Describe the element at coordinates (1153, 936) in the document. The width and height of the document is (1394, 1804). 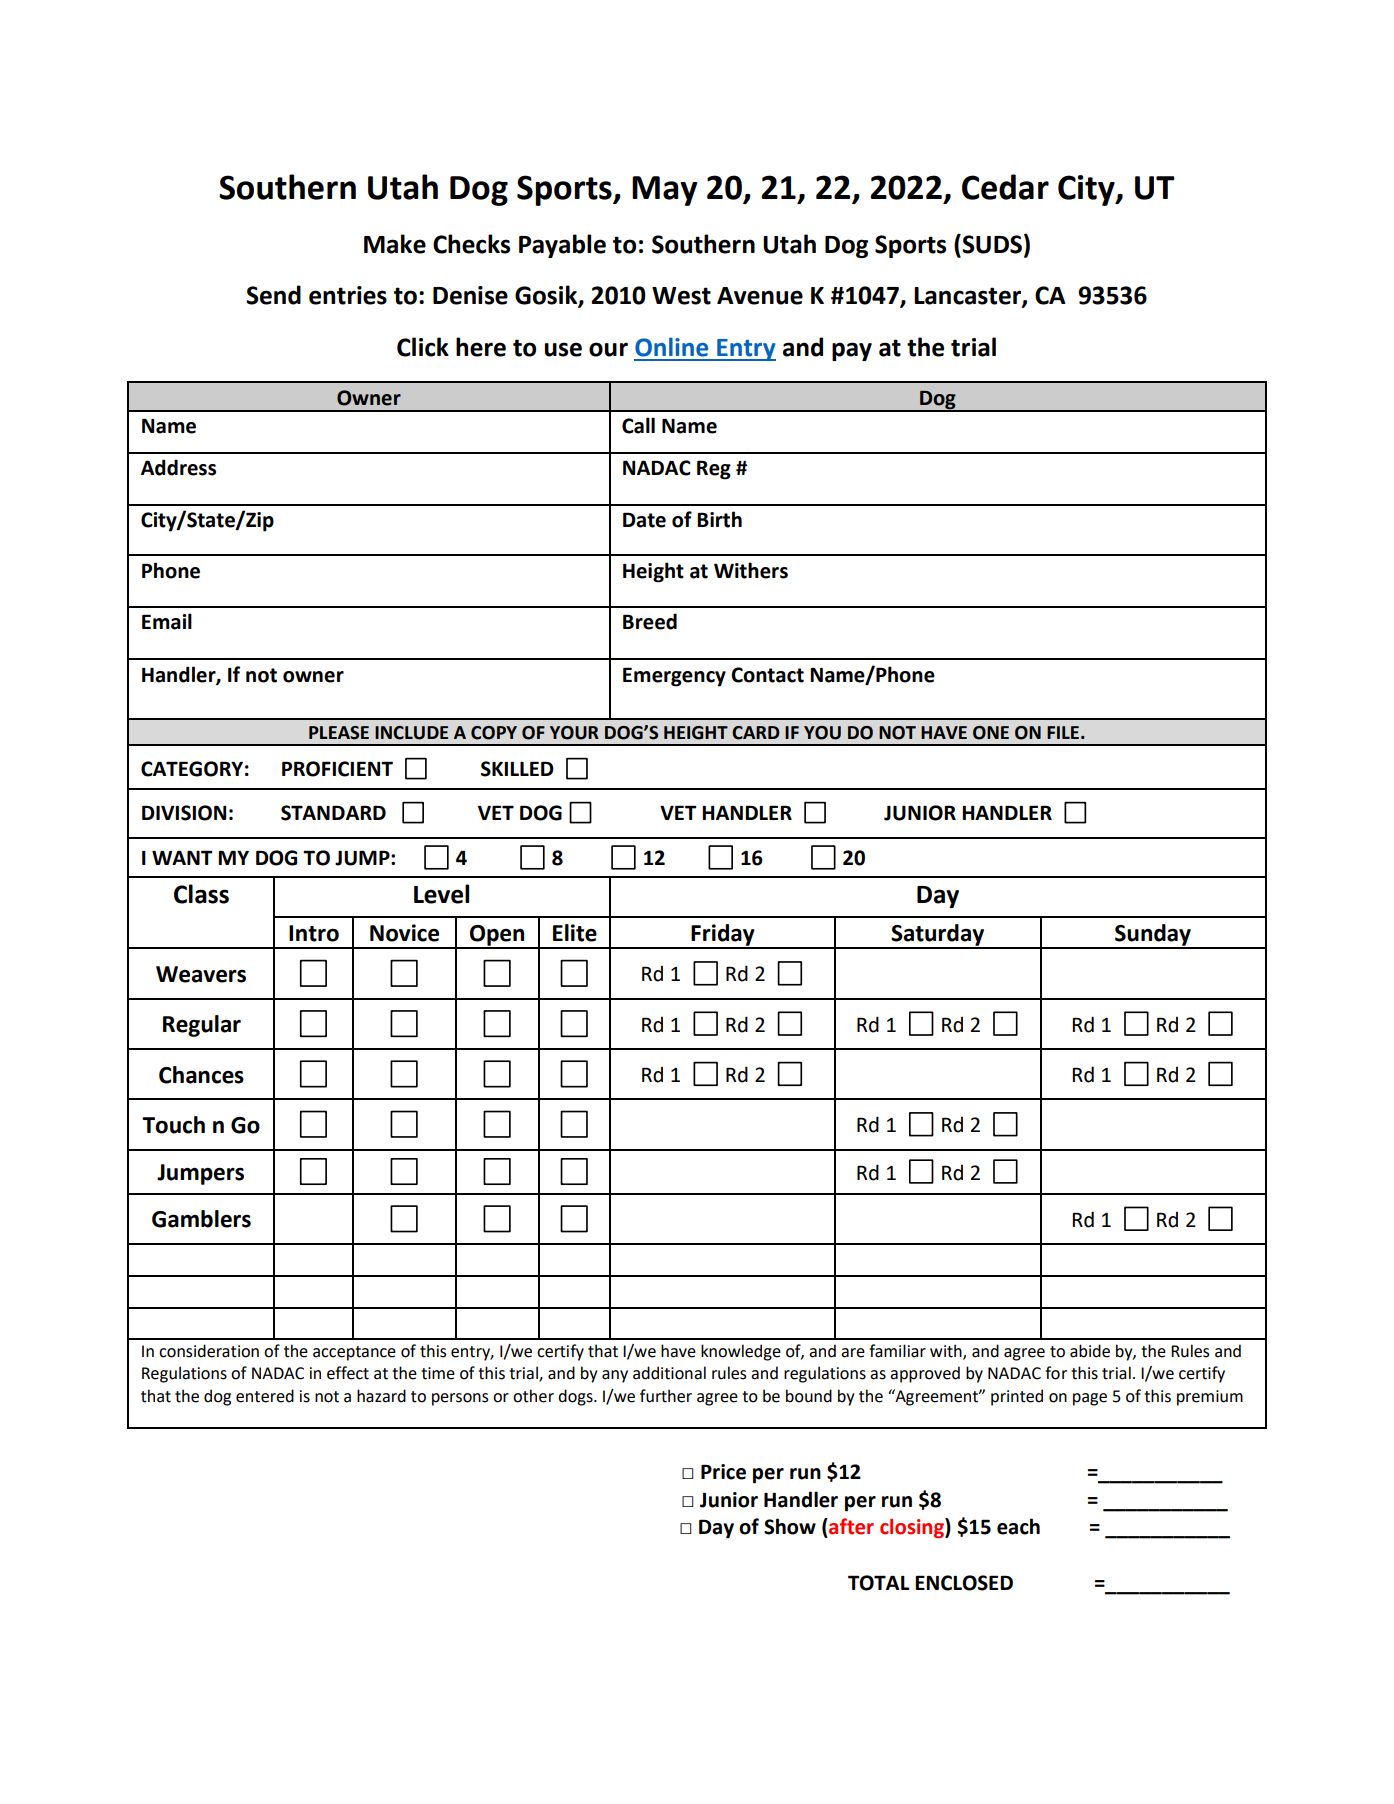
I see `Sunday` at that location.
